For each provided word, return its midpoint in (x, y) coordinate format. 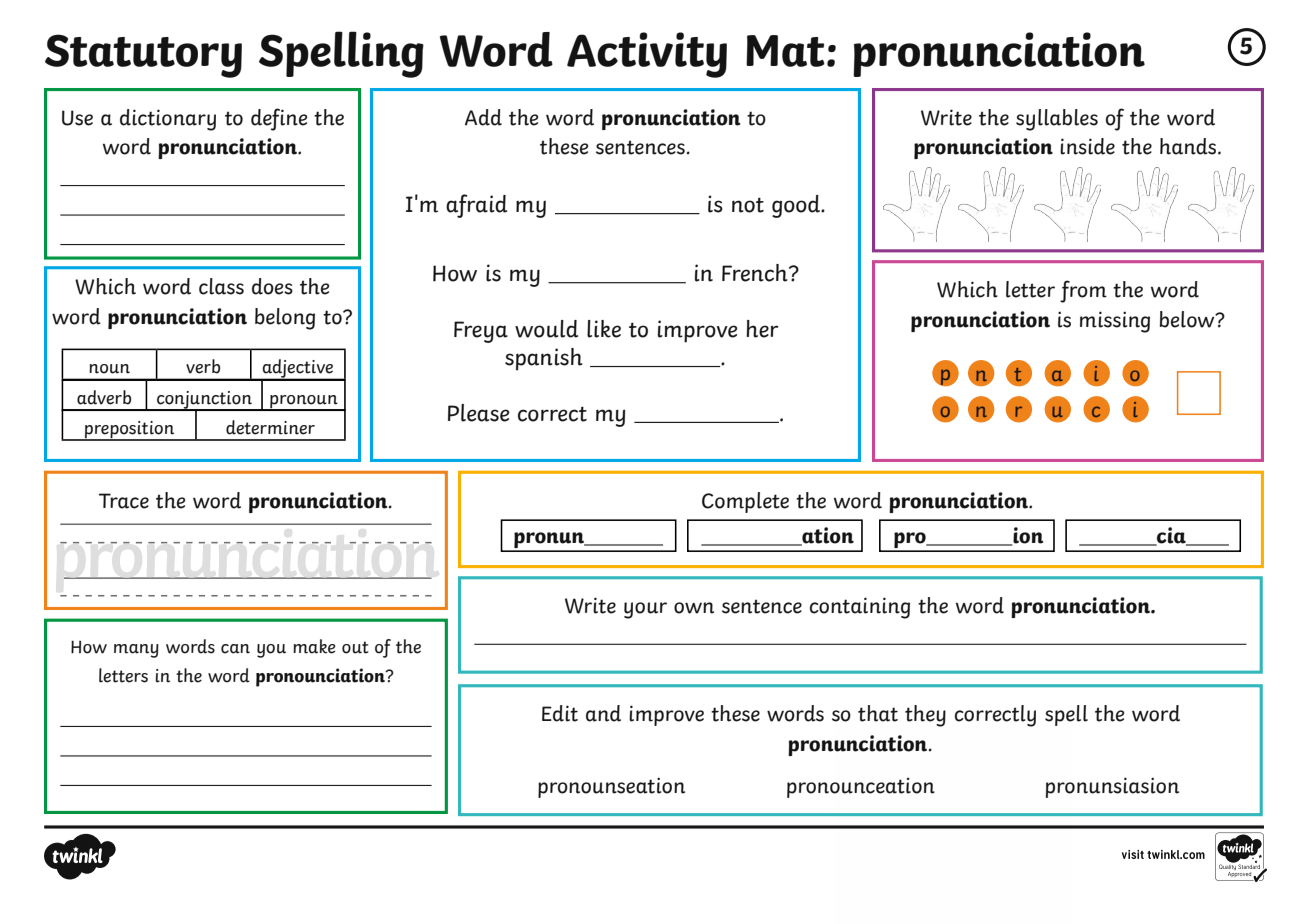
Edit (560, 713)
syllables (1057, 120)
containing (860, 608)
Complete (745, 502)
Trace (124, 501)
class (221, 286)
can (235, 649)
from (1083, 291)
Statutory (143, 56)
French (756, 273)
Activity (647, 55)
